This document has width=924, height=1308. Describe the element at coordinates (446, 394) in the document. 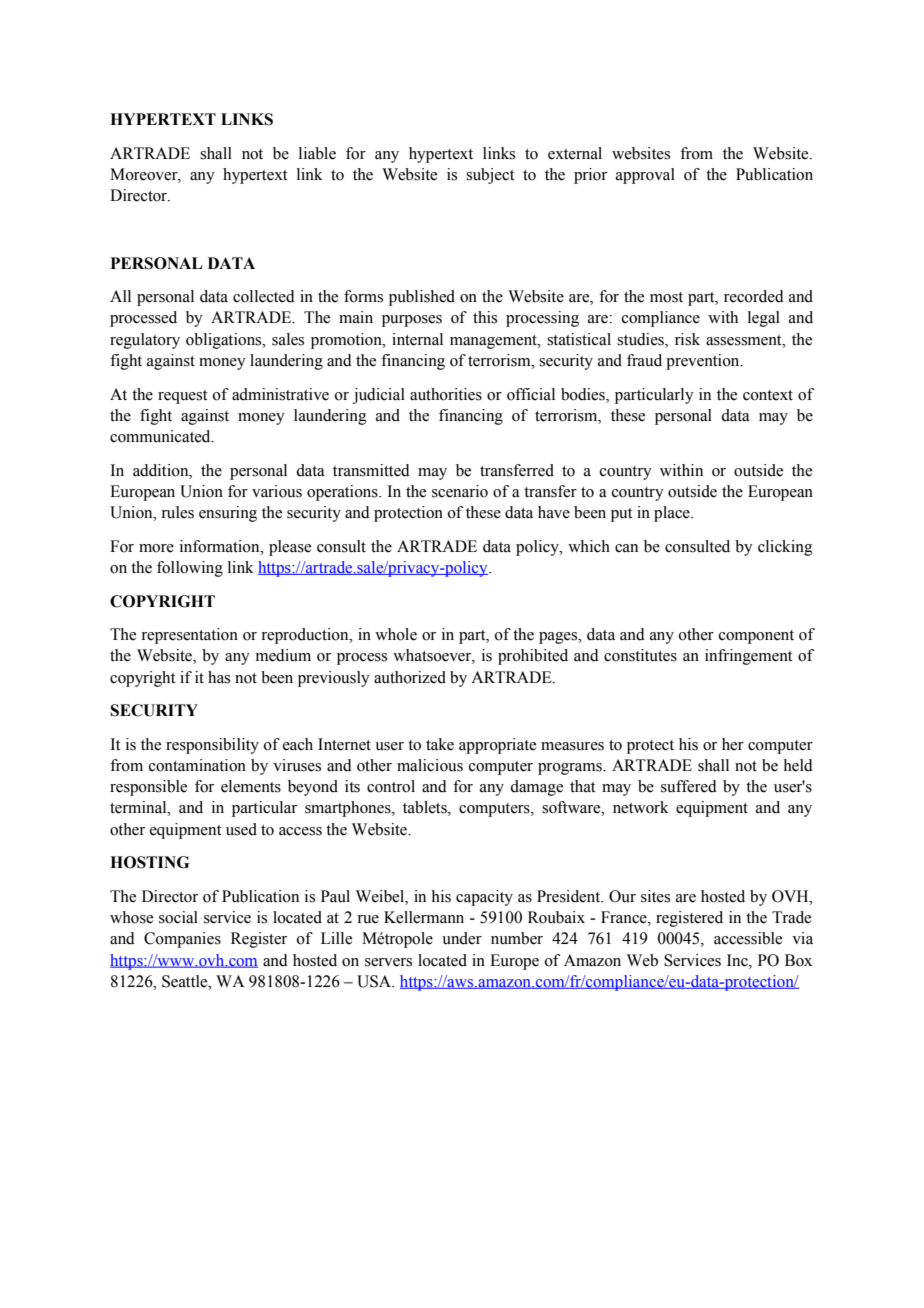

I see `authorities` at that location.
